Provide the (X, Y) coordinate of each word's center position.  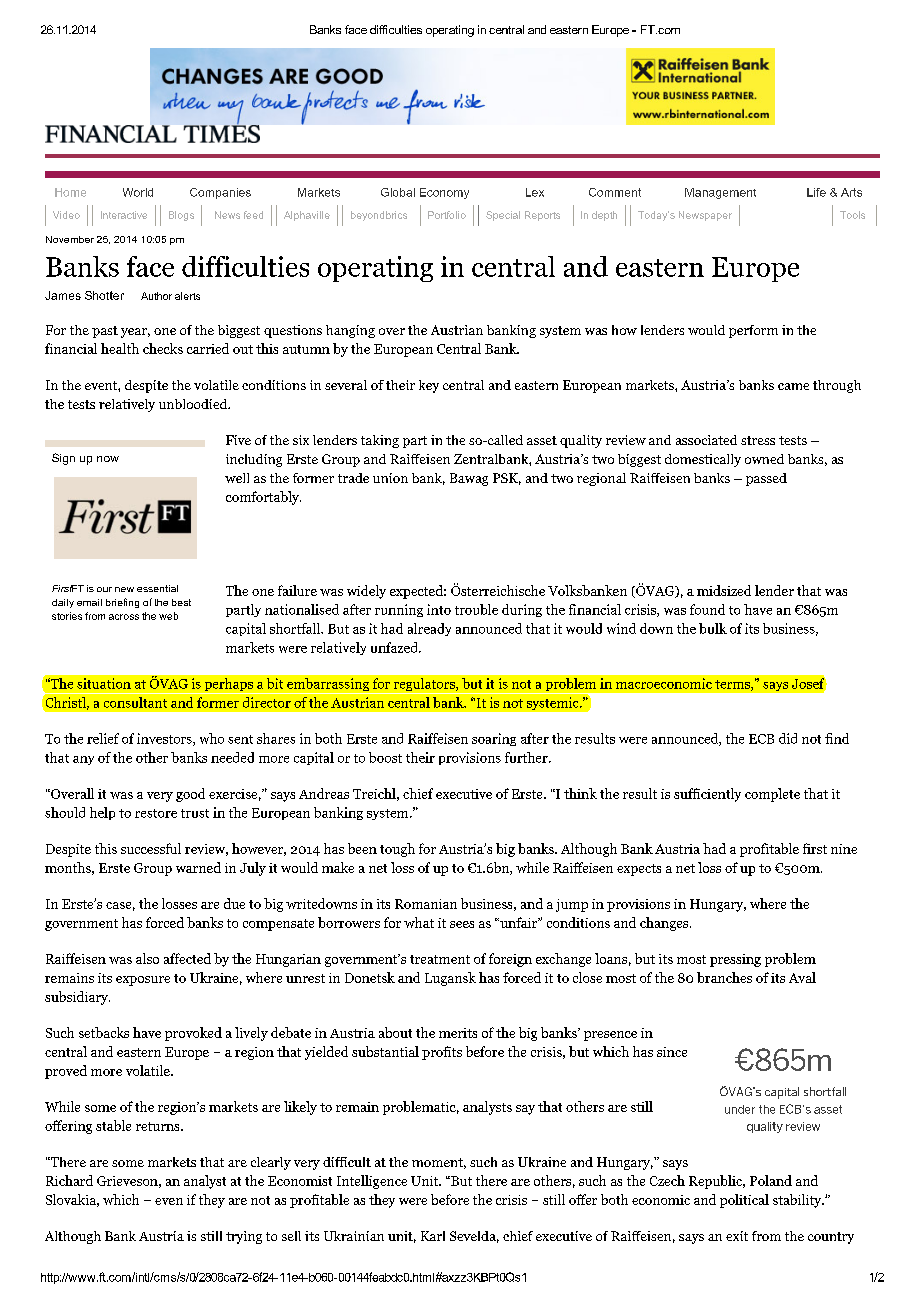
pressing (735, 960)
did (788, 738)
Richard (69, 1180)
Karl (433, 1236)
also (147, 958)
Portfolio (447, 215)
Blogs (181, 216)
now (108, 459)
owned (764, 459)
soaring (494, 739)
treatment (440, 959)
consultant (135, 702)
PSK (507, 479)
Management (720, 193)
